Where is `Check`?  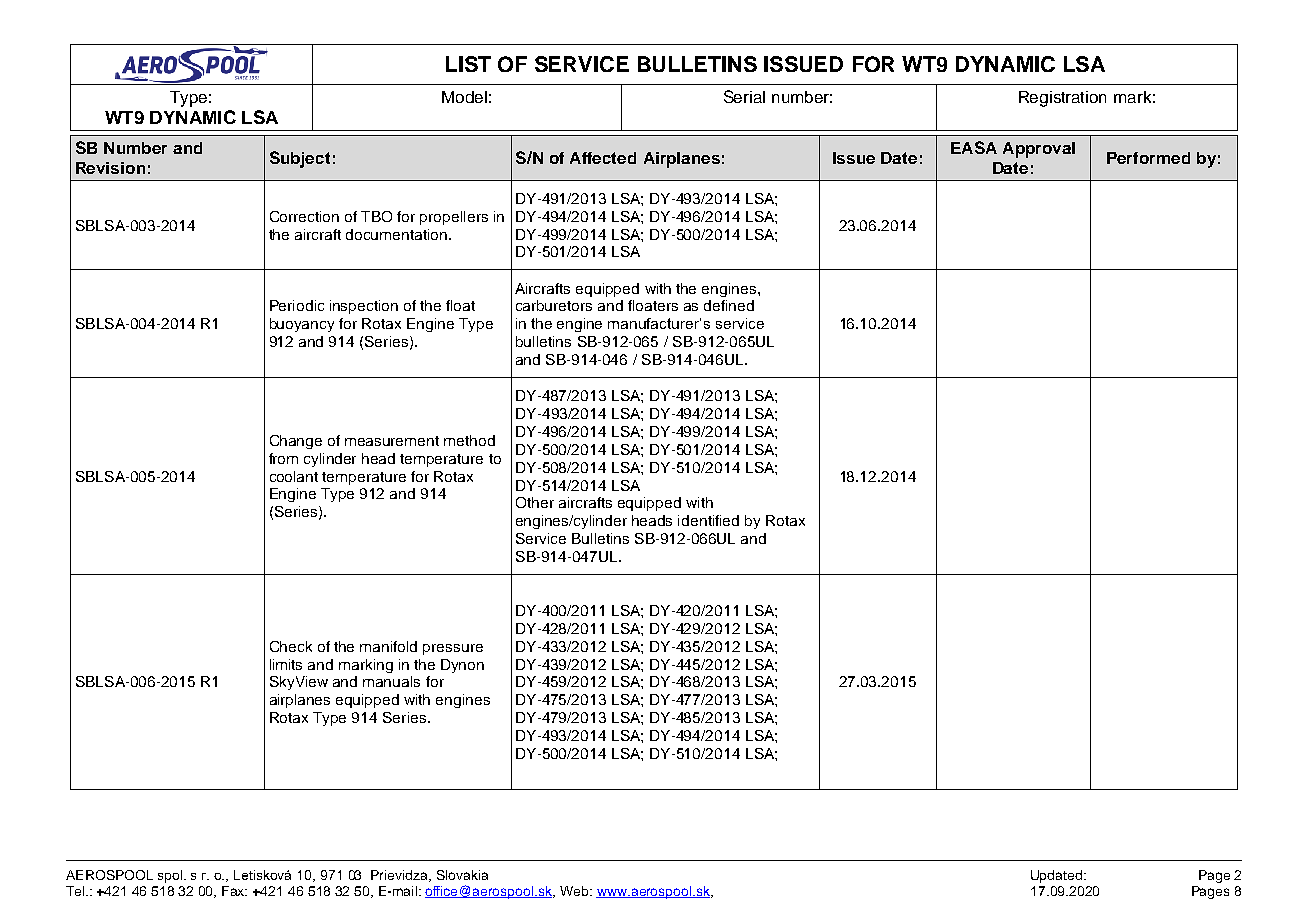 Check is located at coordinates (291, 646).
